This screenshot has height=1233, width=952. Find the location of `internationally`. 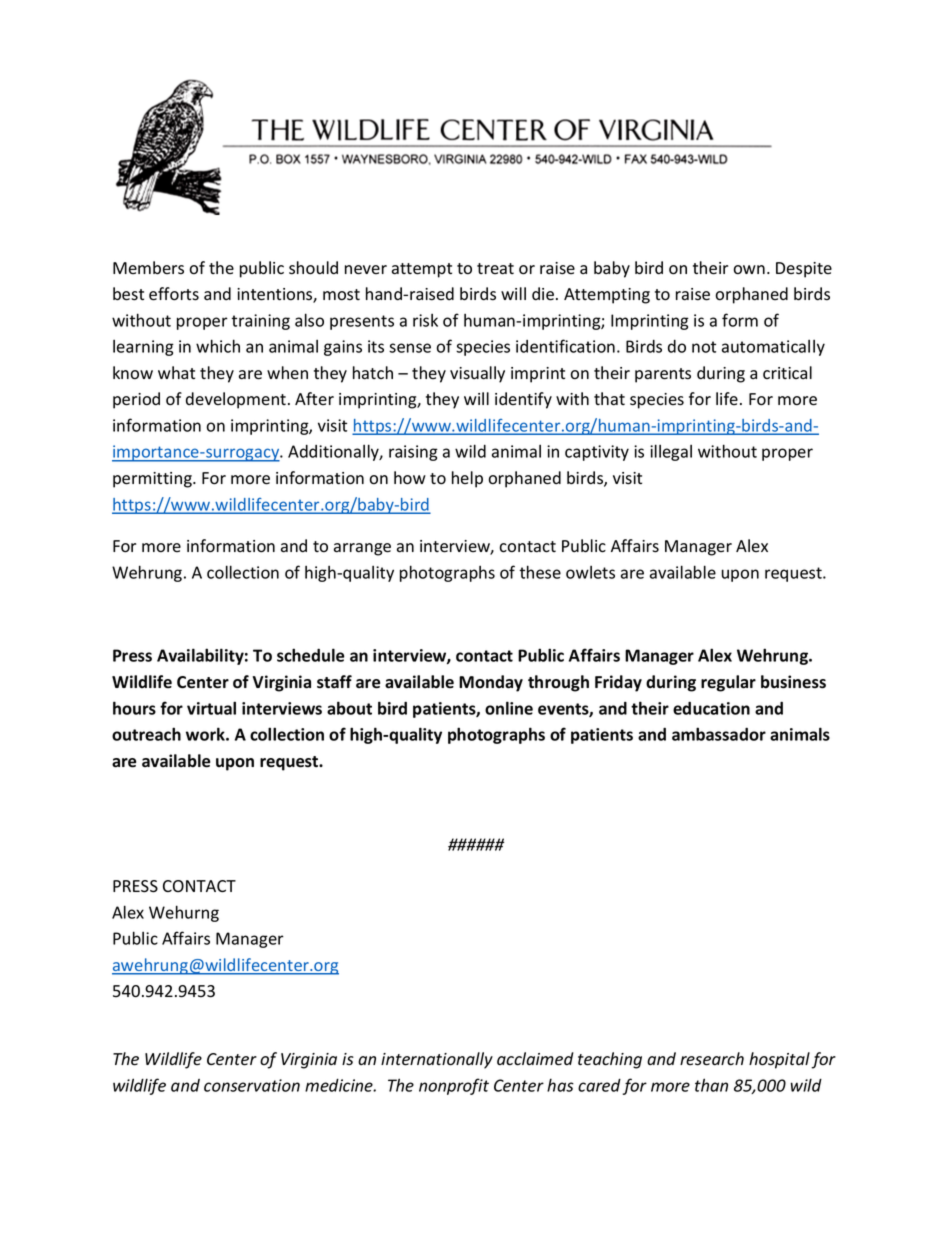

internationally is located at coordinates (437, 1060).
